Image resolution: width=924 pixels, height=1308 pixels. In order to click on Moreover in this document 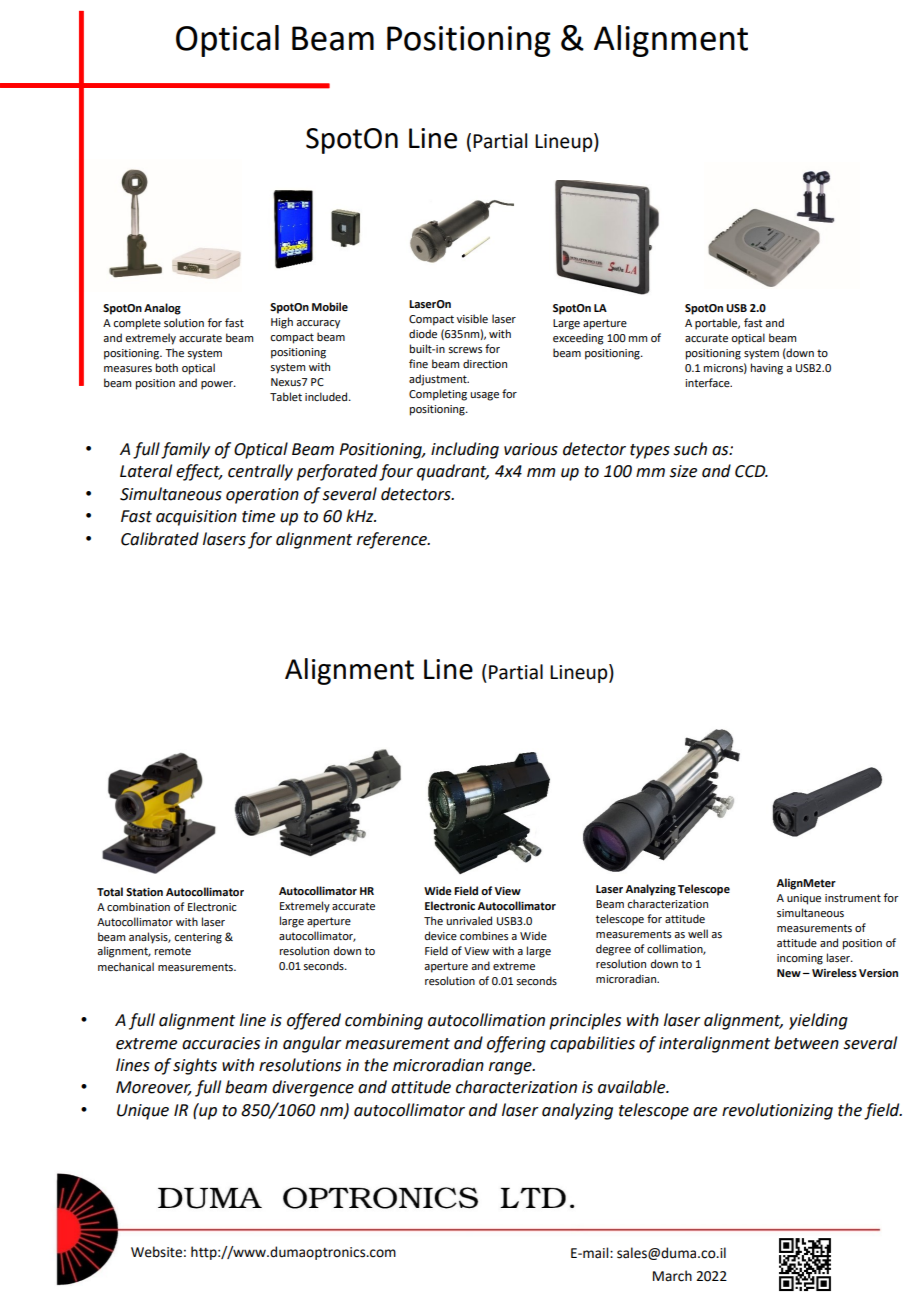, I will do `click(154, 1088)`.
